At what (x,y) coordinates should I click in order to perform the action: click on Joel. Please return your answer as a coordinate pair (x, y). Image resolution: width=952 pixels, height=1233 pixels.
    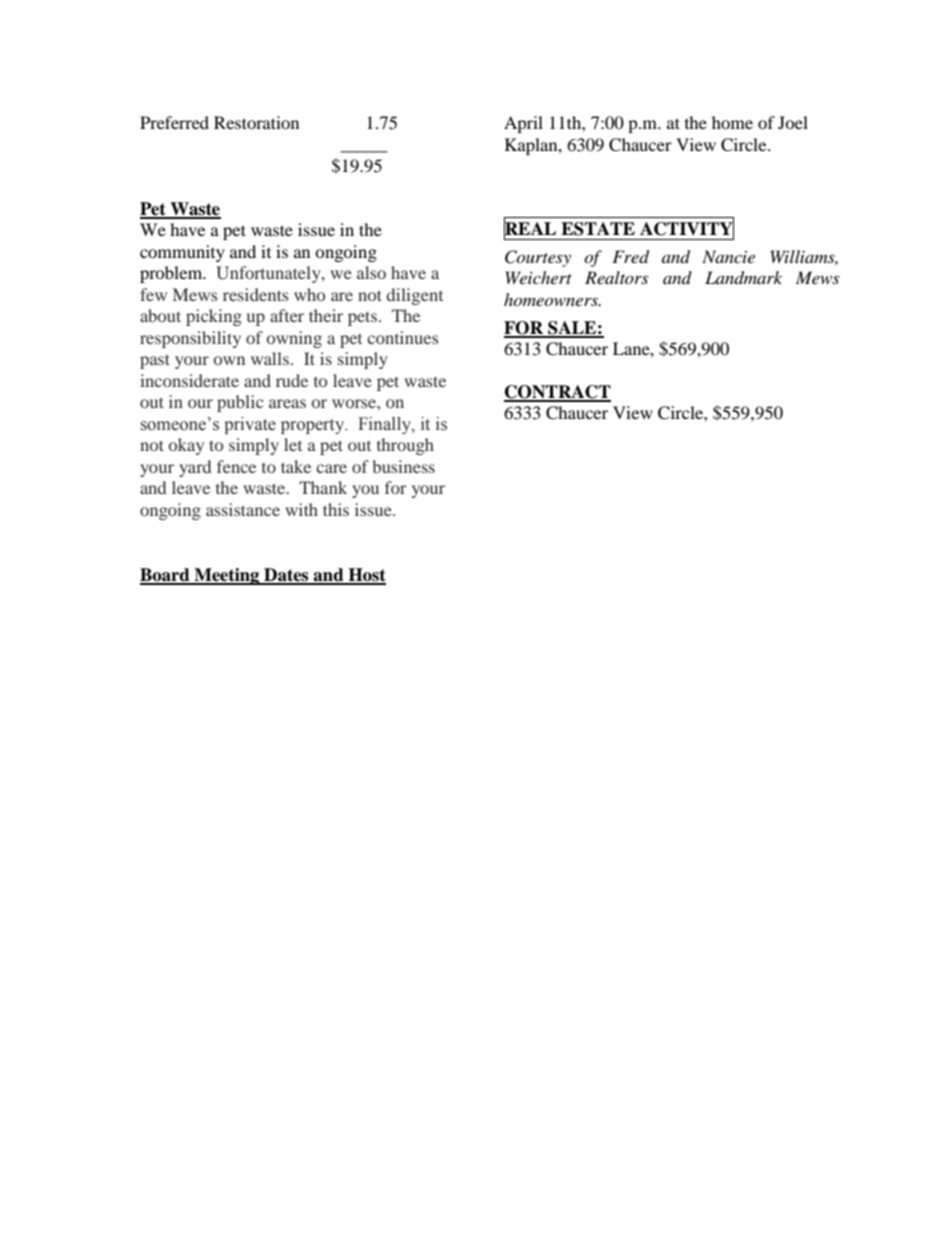
    Looking at the image, I should click on (793, 122).
